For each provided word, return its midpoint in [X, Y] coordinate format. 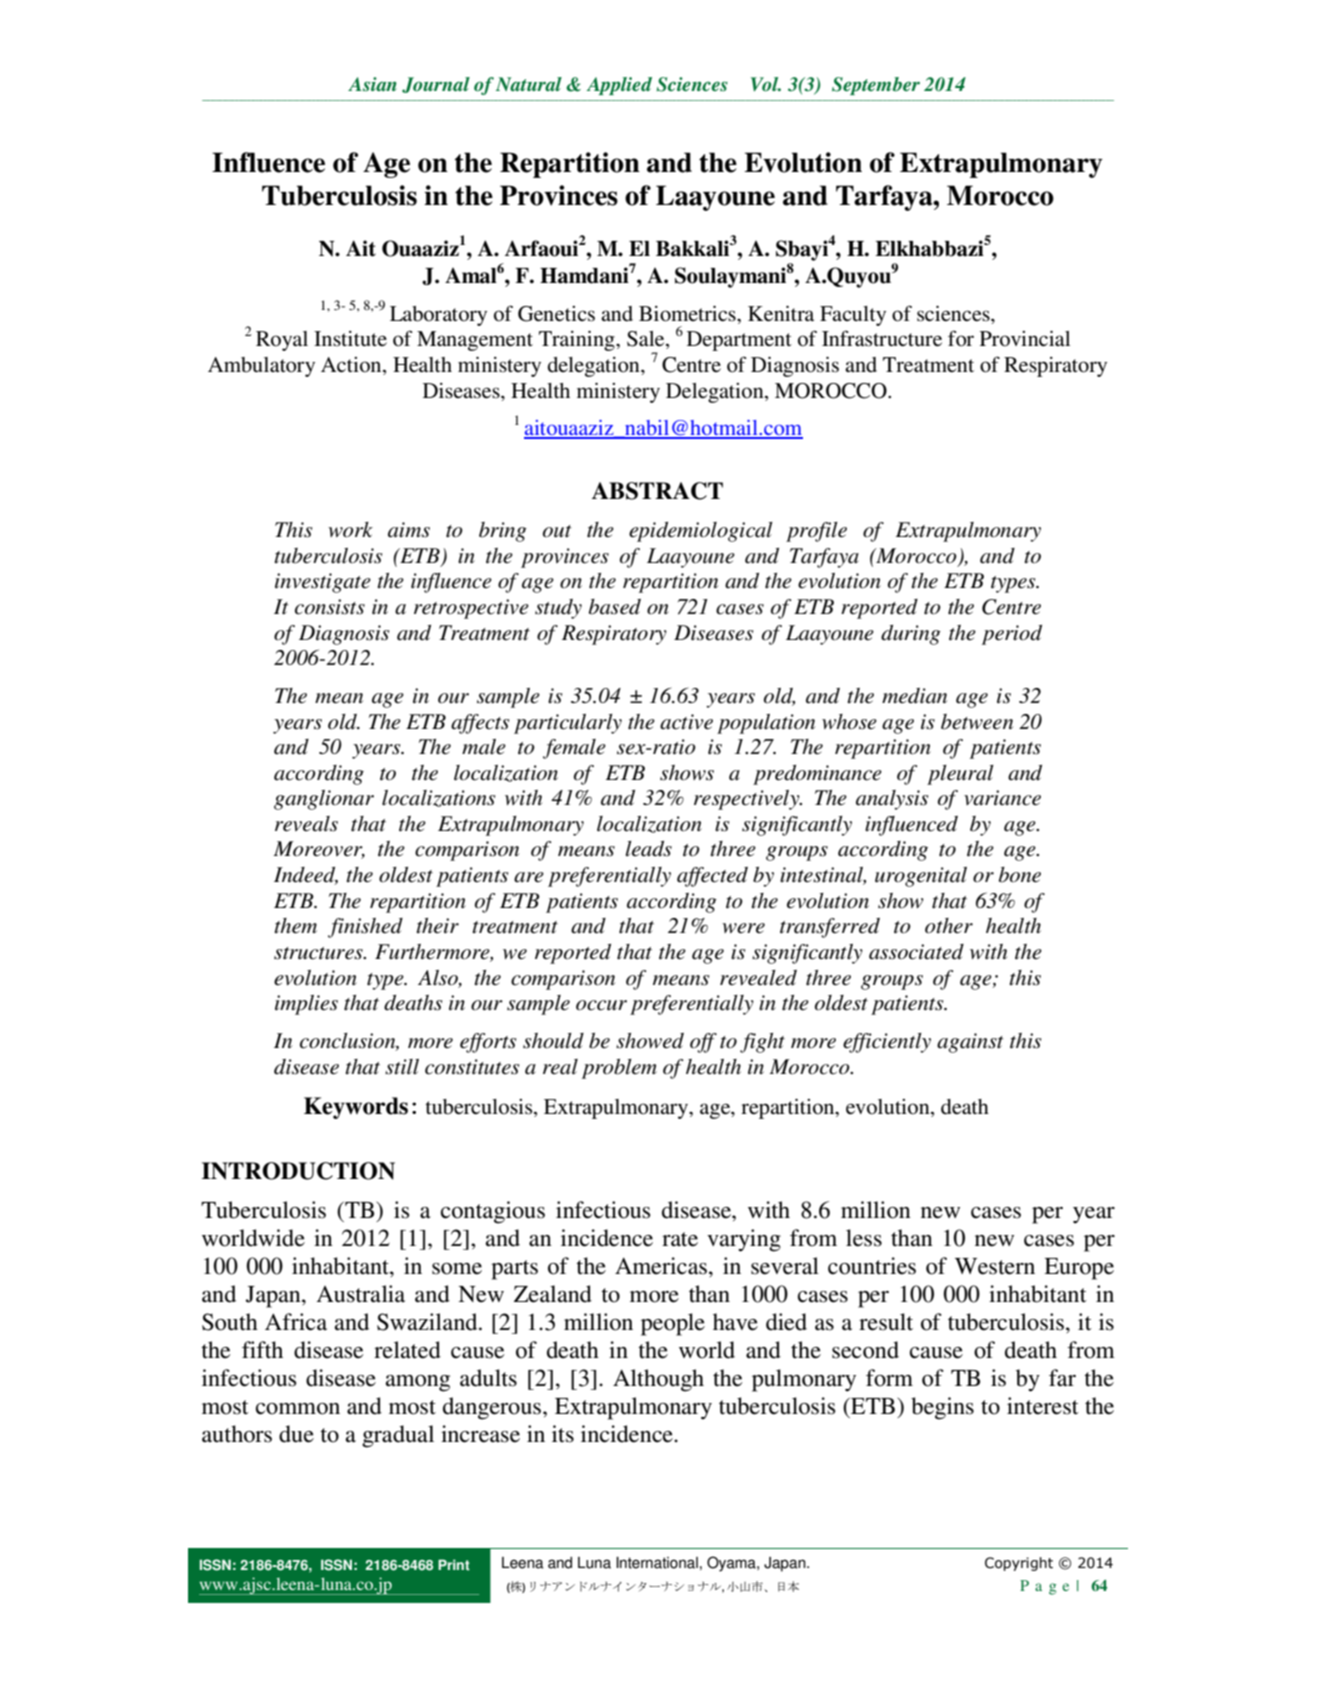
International [657, 1563]
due [296, 1434]
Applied [619, 86]
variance [1002, 798]
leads [649, 849]
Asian [372, 84]
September [876, 86]
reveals [306, 824]
